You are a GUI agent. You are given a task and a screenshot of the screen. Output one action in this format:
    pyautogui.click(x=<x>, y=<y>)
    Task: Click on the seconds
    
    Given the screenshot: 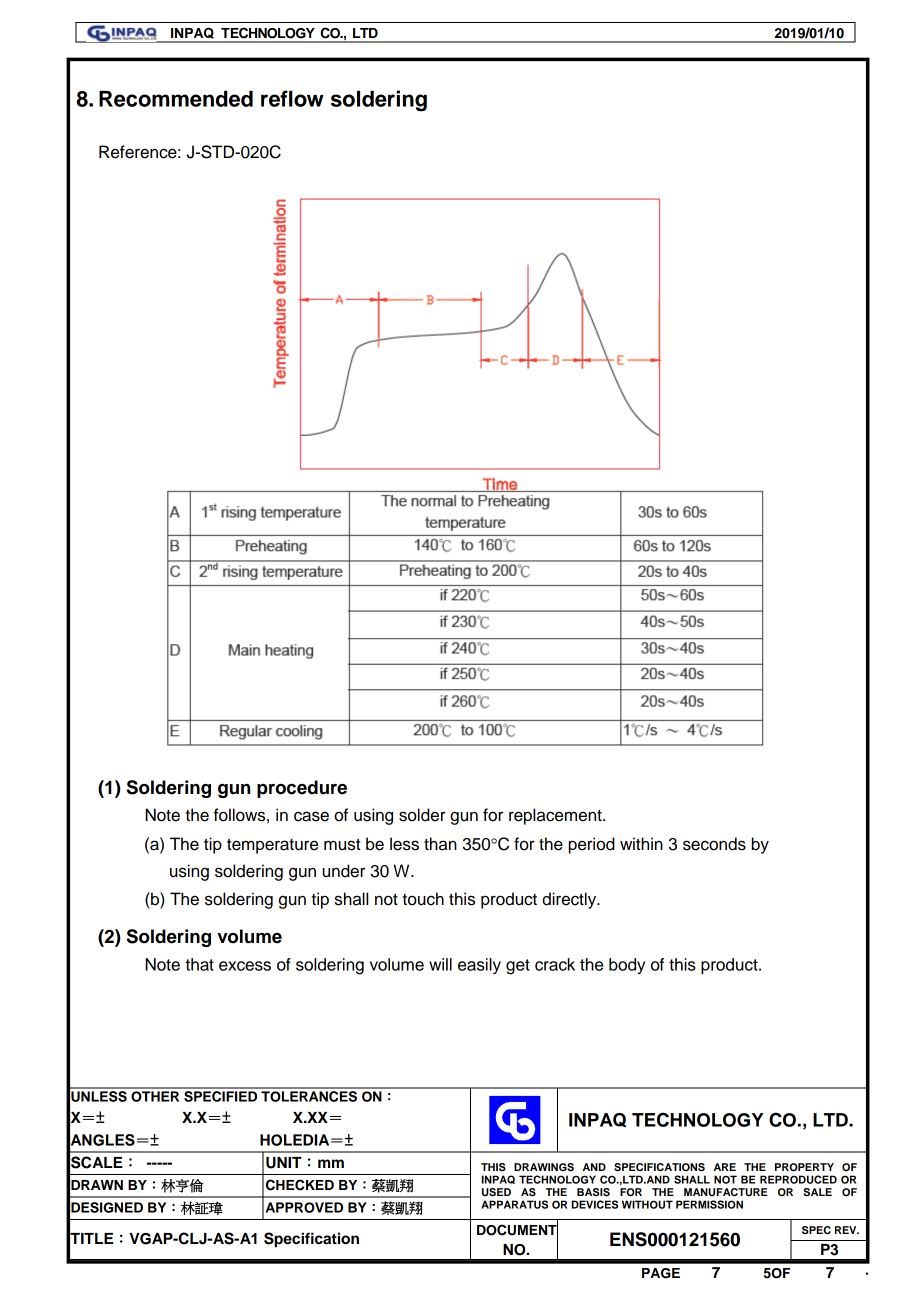 What is the action you would take?
    pyautogui.click(x=714, y=844)
